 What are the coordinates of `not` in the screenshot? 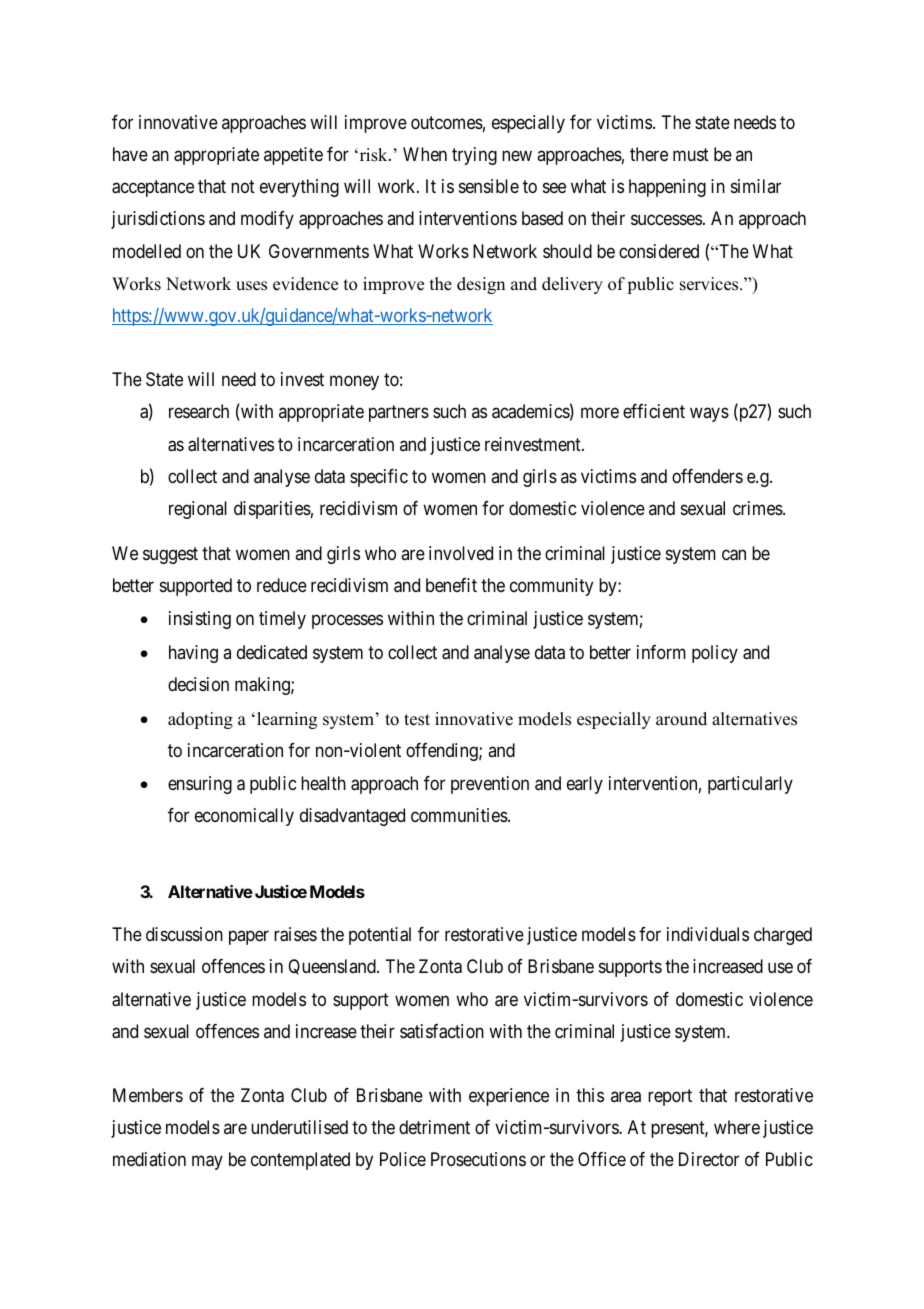 It's located at (243, 186).
